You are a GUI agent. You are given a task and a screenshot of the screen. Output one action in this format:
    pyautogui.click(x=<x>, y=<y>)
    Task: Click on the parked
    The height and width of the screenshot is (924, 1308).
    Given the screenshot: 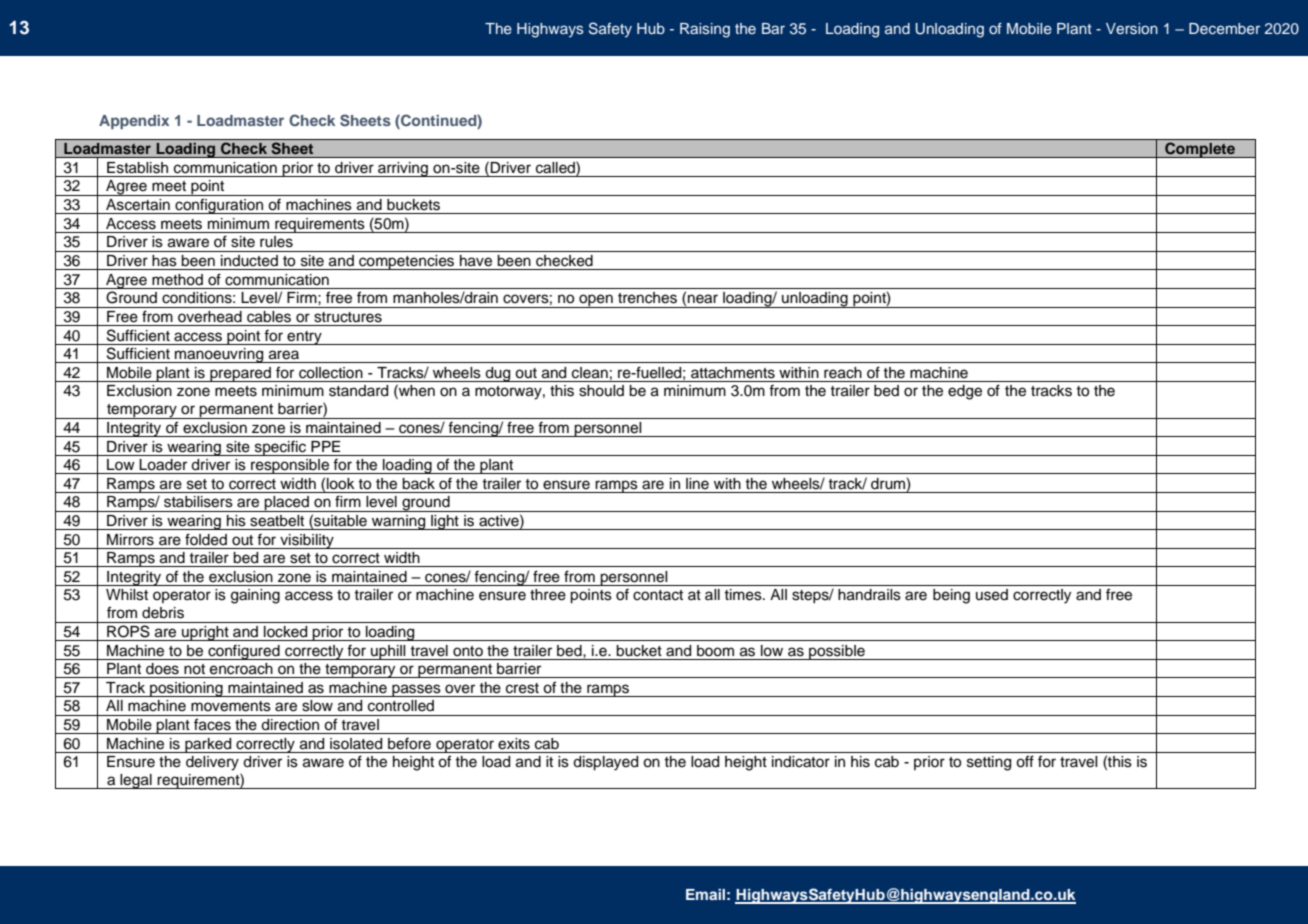 What is the action you would take?
    pyautogui.click(x=208, y=745)
